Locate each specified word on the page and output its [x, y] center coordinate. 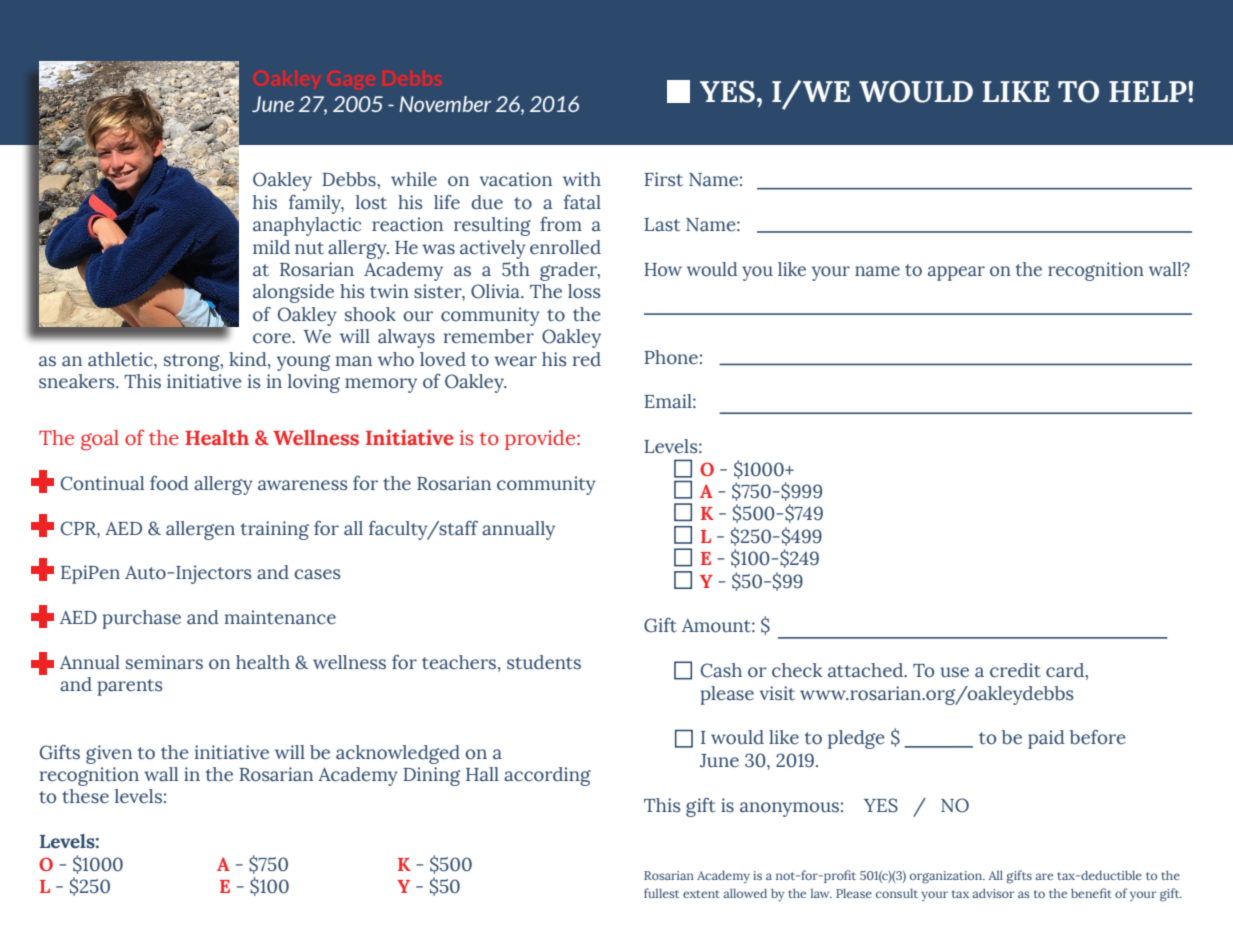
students [544, 662]
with [582, 179]
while [414, 179]
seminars [164, 662]
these [85, 796]
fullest [661, 893]
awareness [303, 485]
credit [1015, 670]
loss [584, 291]
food [169, 483]
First [663, 179]
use [954, 672]
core [273, 338]
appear [956, 273]
